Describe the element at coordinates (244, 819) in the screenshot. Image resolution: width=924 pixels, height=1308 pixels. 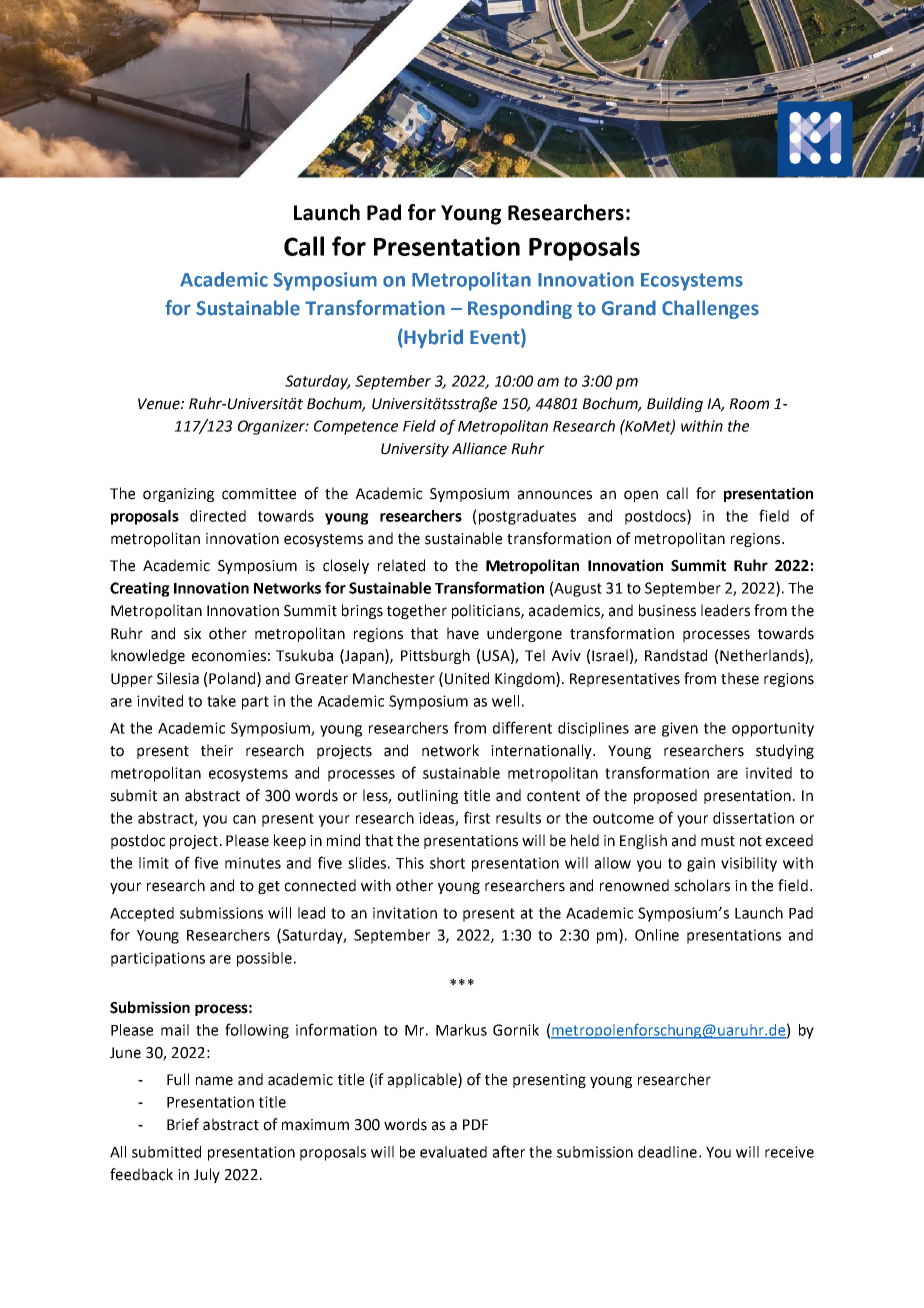
I see `can` at that location.
